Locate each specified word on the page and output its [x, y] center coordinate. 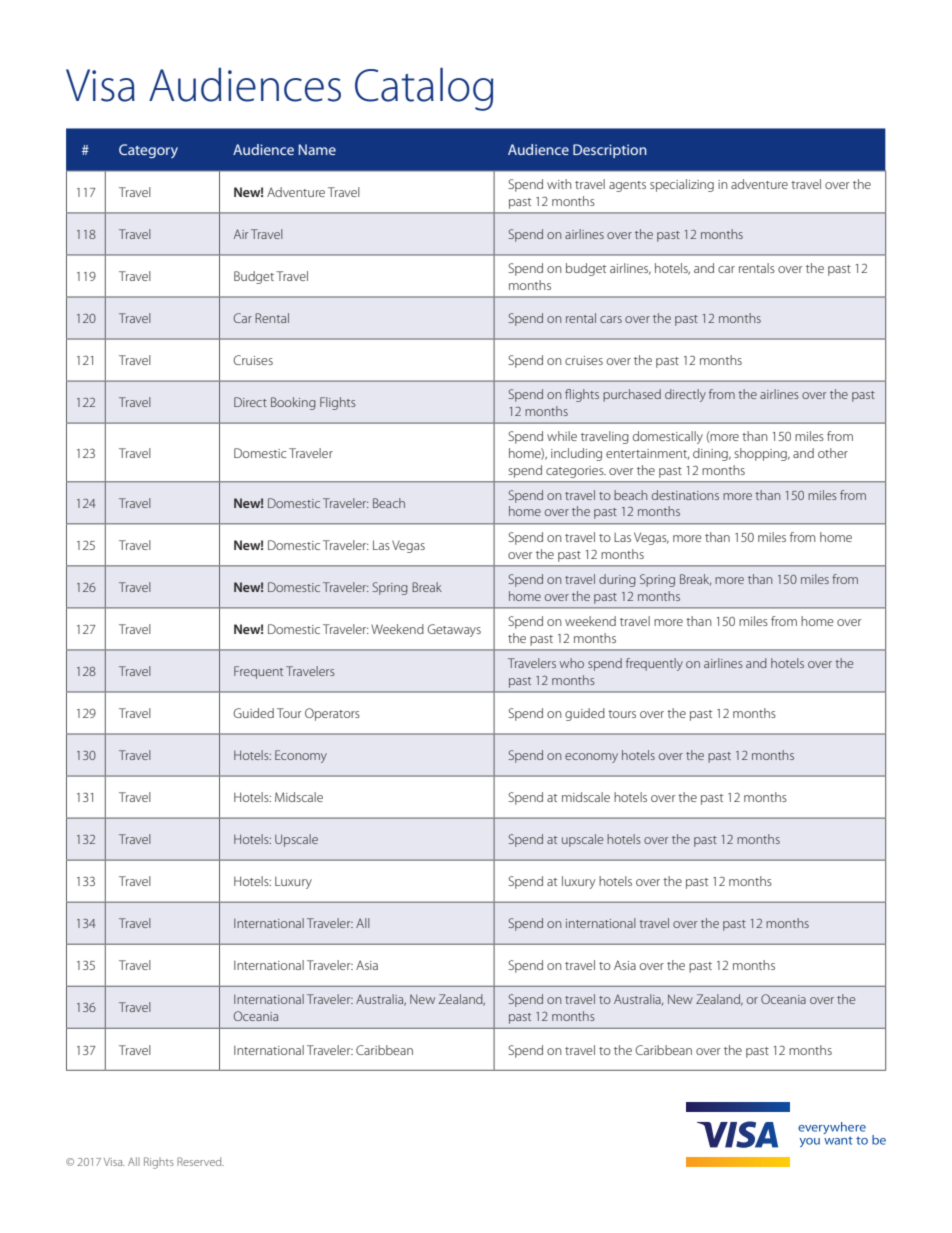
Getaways [454, 630]
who [572, 663]
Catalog [424, 89]
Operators [332, 714]
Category [148, 151]
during [617, 580]
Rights [159, 1163]
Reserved [200, 1161]
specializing [682, 185]
